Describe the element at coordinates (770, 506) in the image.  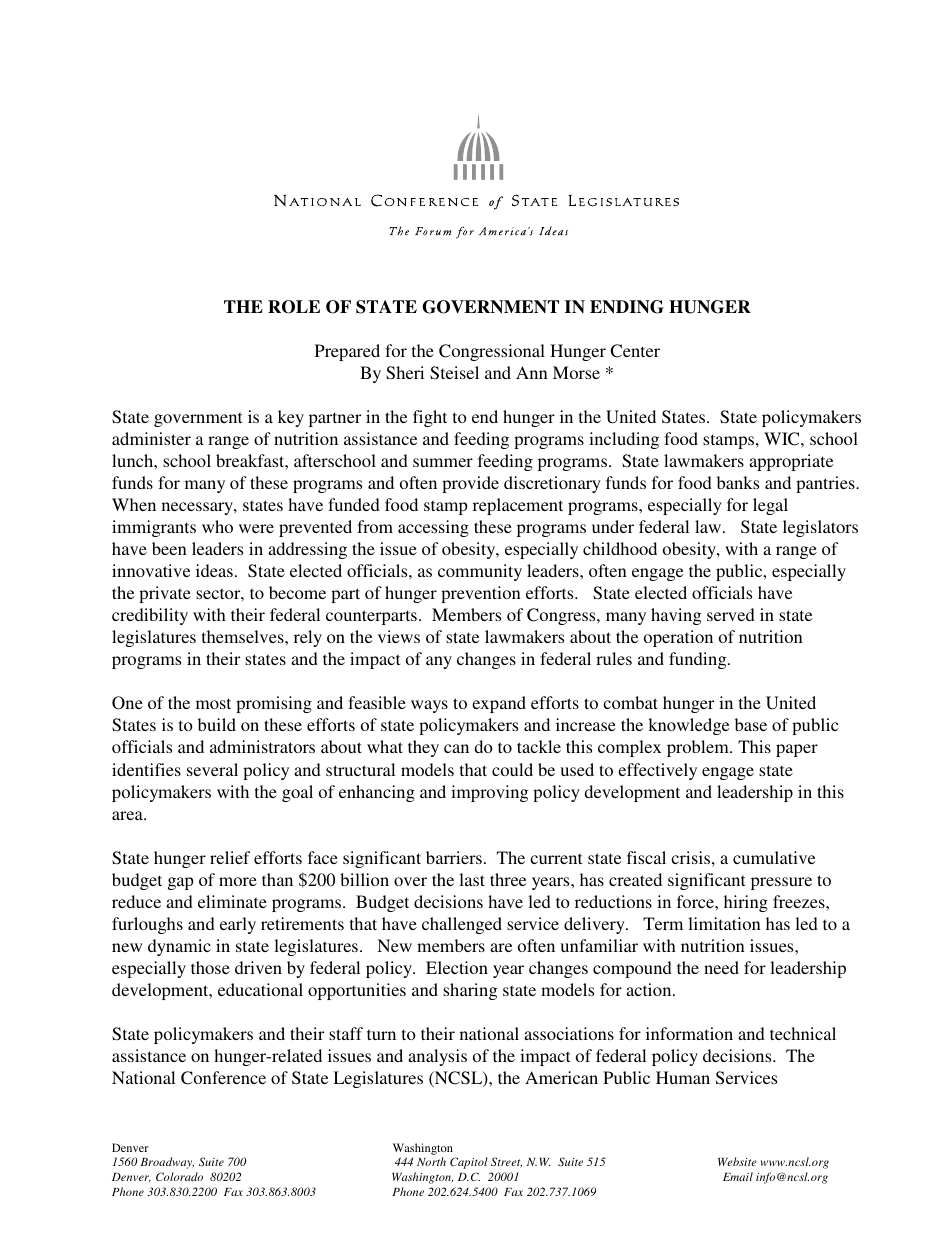
I see `legal` at that location.
